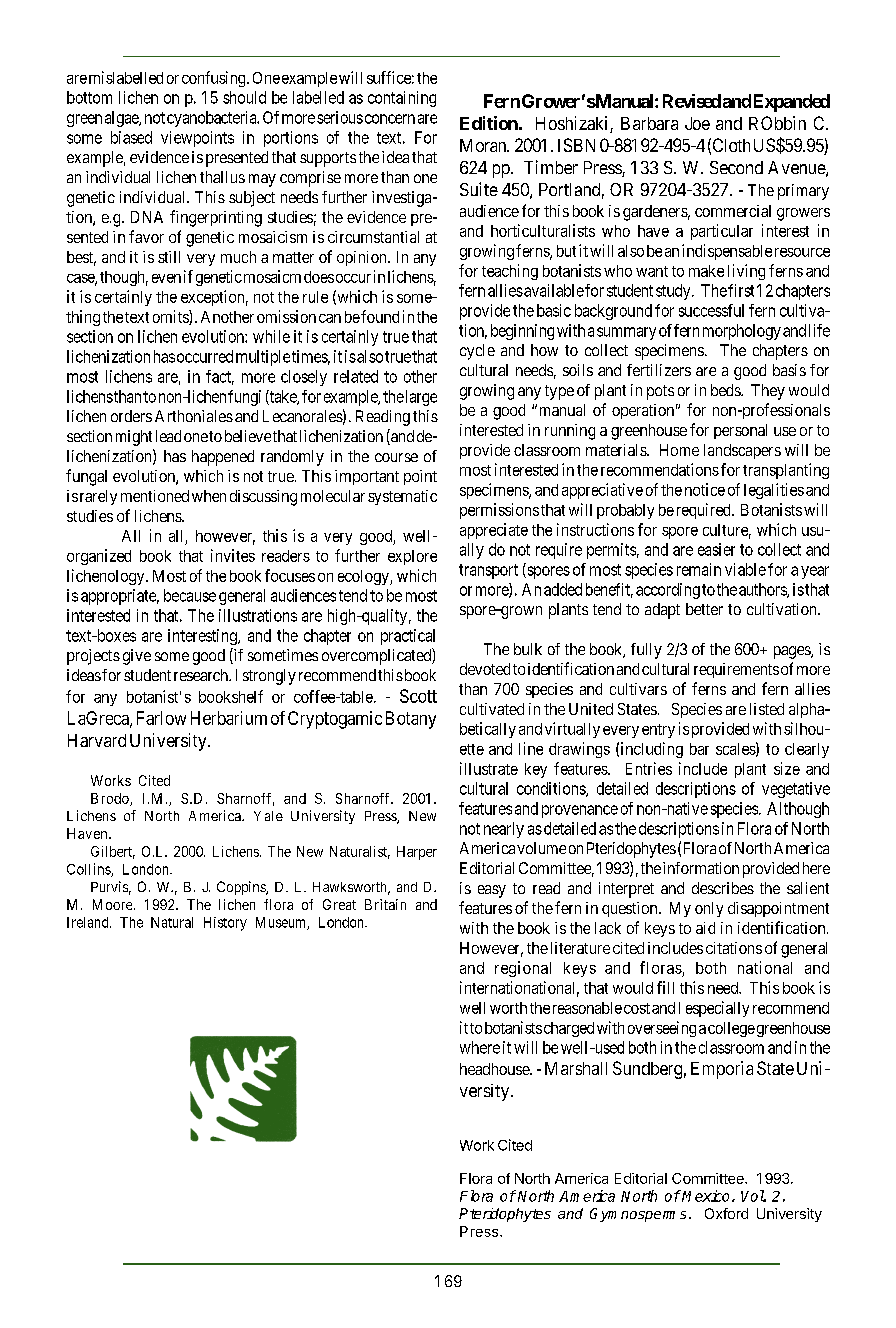  Describe the element at coordinates (709, 909) in the screenshot. I see `only` at that location.
